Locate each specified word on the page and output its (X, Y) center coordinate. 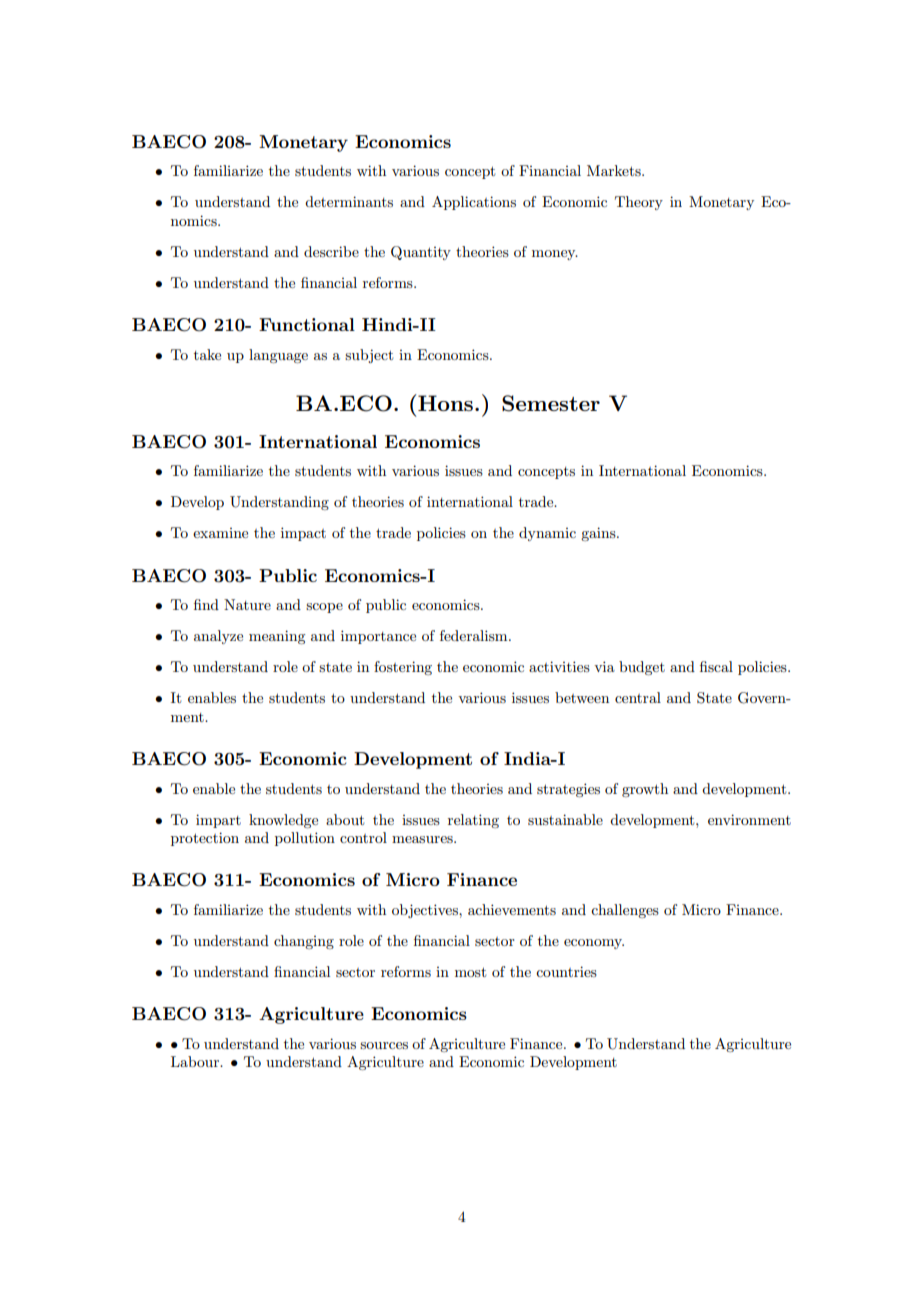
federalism (475, 635)
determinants (349, 201)
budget (642, 668)
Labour (196, 1061)
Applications (474, 203)
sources (384, 1045)
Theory (639, 203)
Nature (247, 604)
